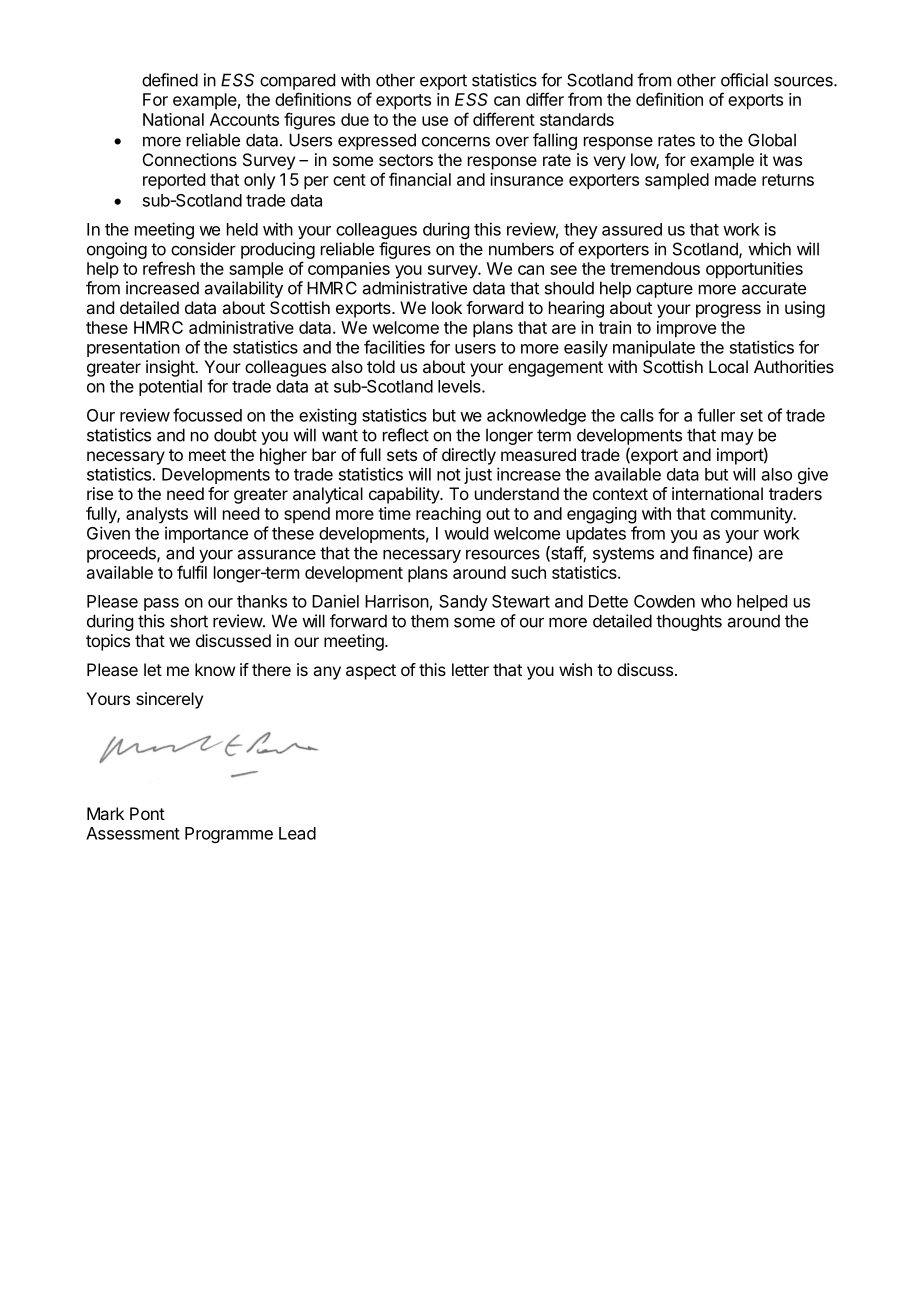 Image resolution: width=924 pixels, height=1308 pixels. I want to click on short, so click(189, 621).
